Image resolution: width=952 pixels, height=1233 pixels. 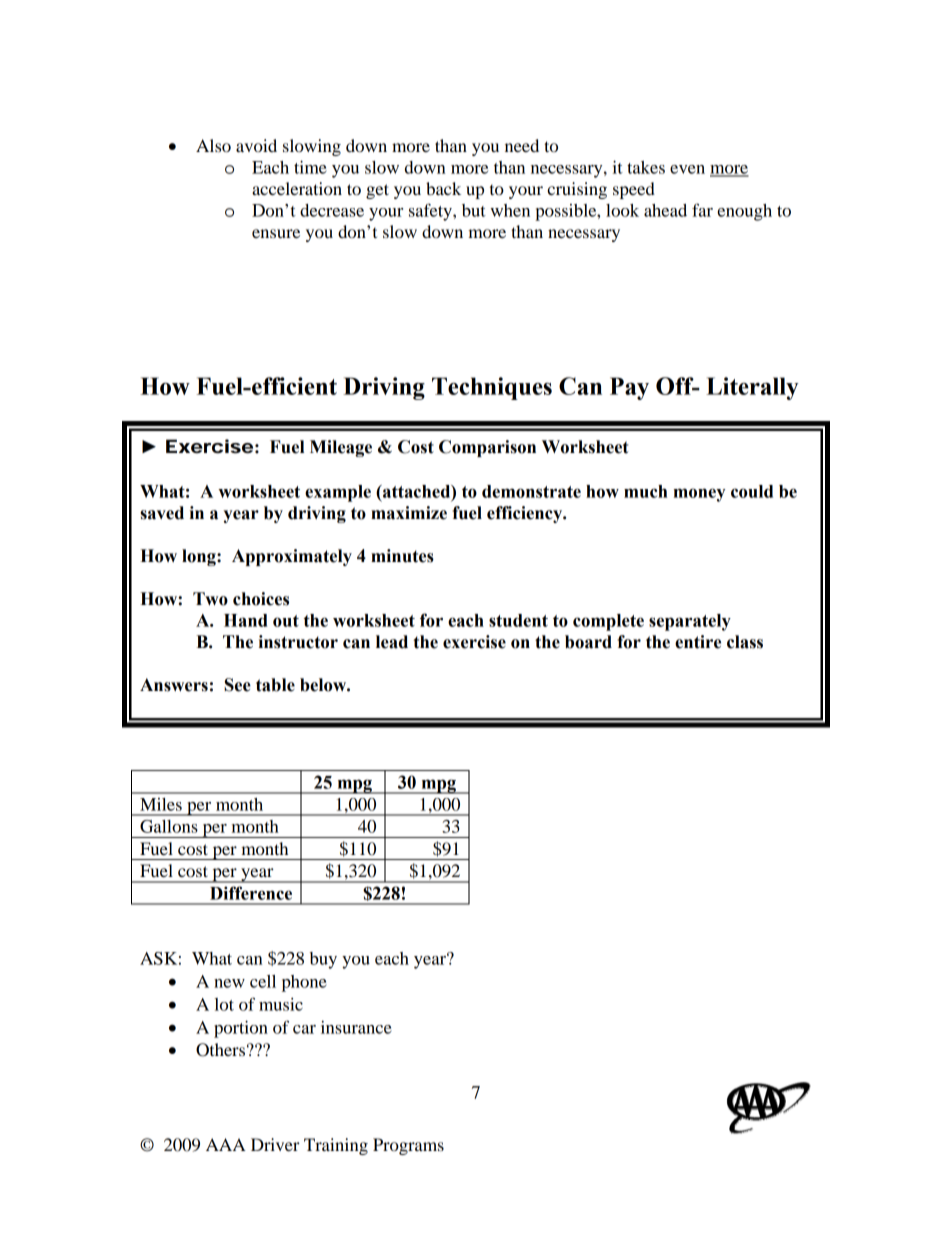 I want to click on even, so click(x=687, y=169).
